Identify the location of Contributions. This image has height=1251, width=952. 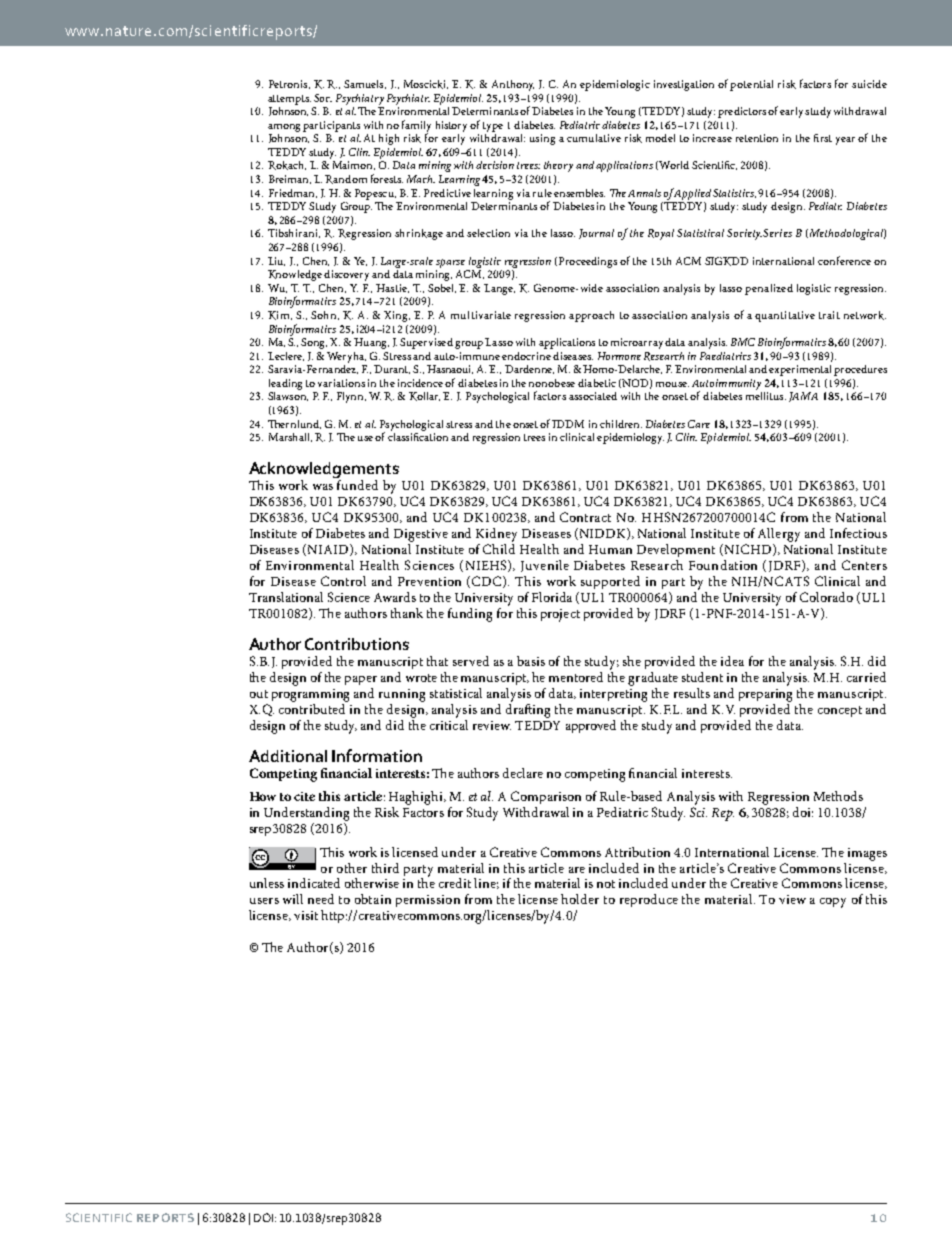
(357, 644).
